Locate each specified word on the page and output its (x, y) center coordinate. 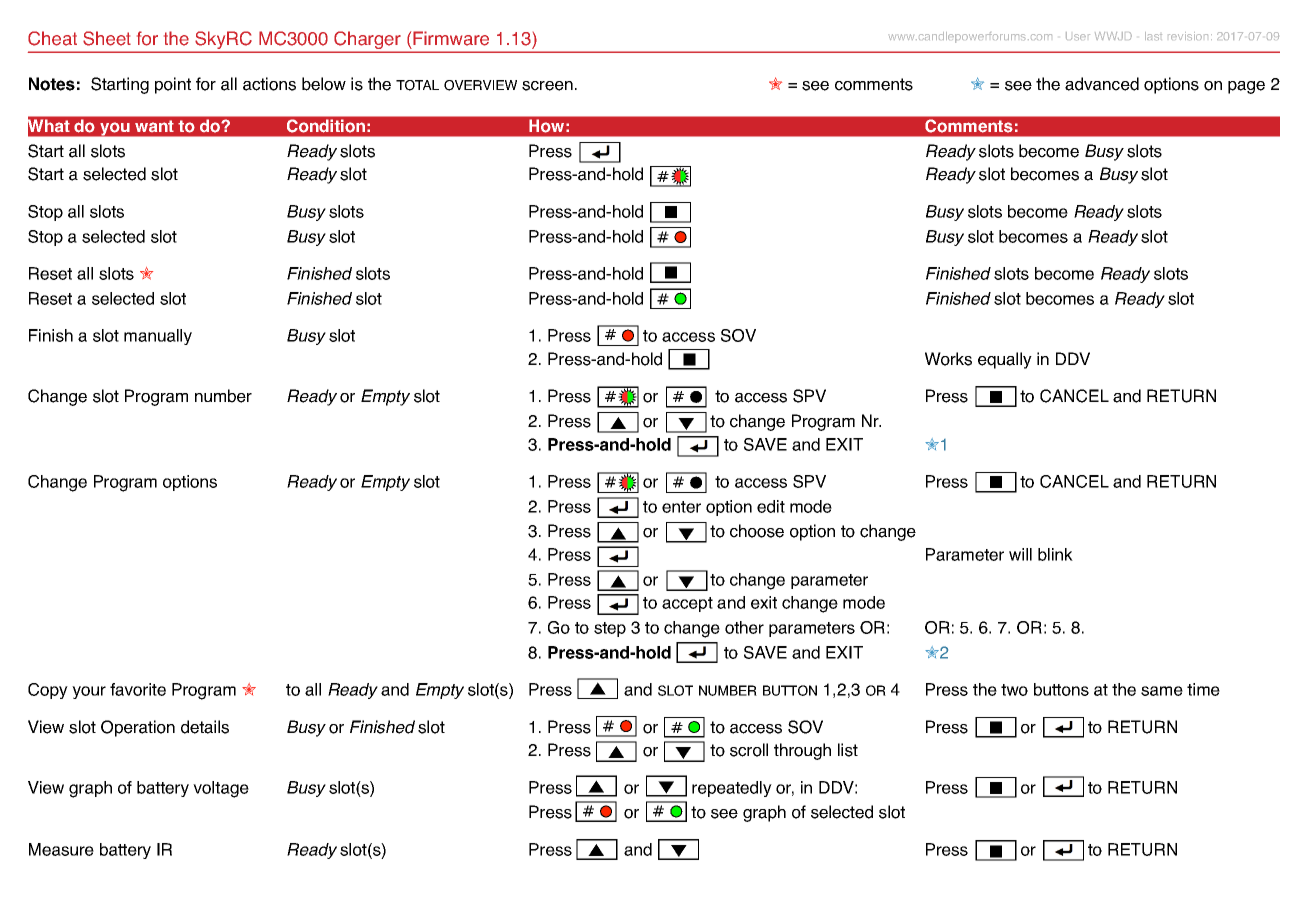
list (848, 750)
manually (158, 337)
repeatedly (732, 789)
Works (948, 359)
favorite (138, 689)
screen (547, 86)
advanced (1102, 84)
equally (1005, 360)
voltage (221, 789)
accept (687, 604)
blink (1055, 554)
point (173, 85)
